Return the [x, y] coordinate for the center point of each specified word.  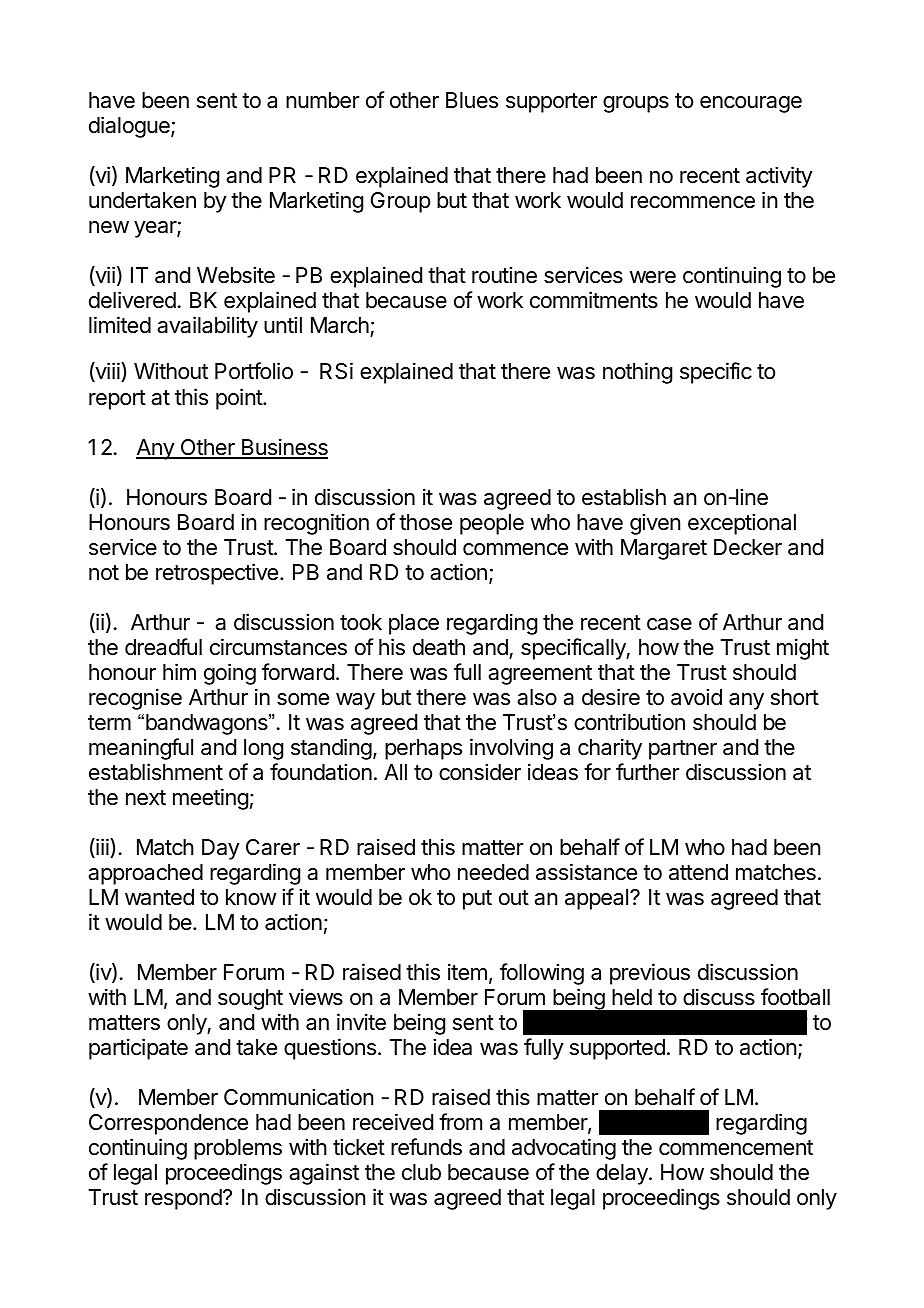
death [439, 647]
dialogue [130, 127]
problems [238, 1149]
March [340, 325]
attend [698, 872]
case [669, 624]
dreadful [163, 647]
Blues [472, 100]
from [460, 1122]
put [477, 900]
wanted [159, 897]
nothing [638, 373]
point [240, 399]
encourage [751, 104]
